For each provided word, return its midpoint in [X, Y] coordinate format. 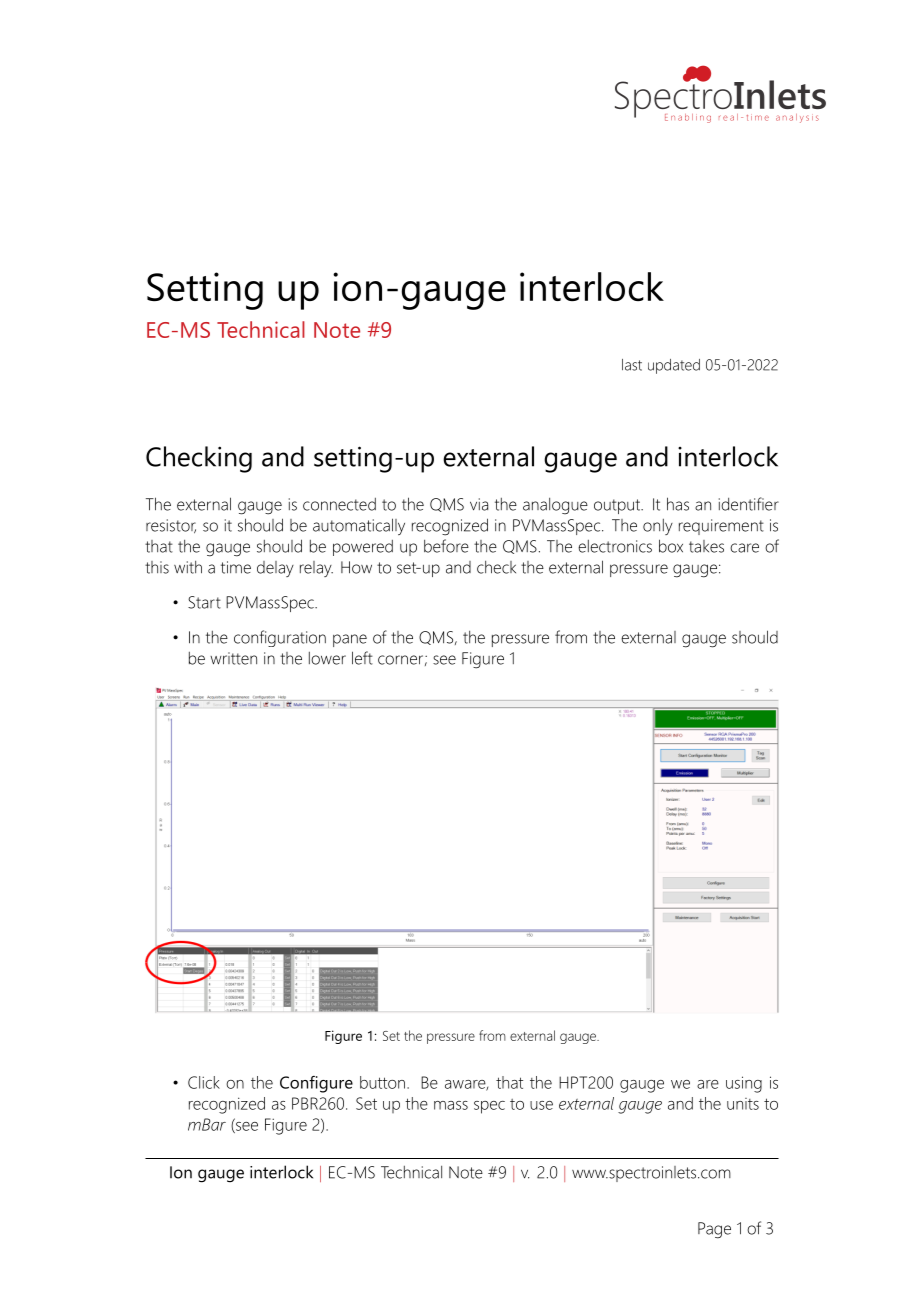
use [541, 1105]
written [233, 658]
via [479, 504]
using [744, 1084]
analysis [797, 118]
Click [204, 1082]
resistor [171, 526]
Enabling [688, 118]
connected [339, 504]
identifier [749, 504]
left [362, 658]
